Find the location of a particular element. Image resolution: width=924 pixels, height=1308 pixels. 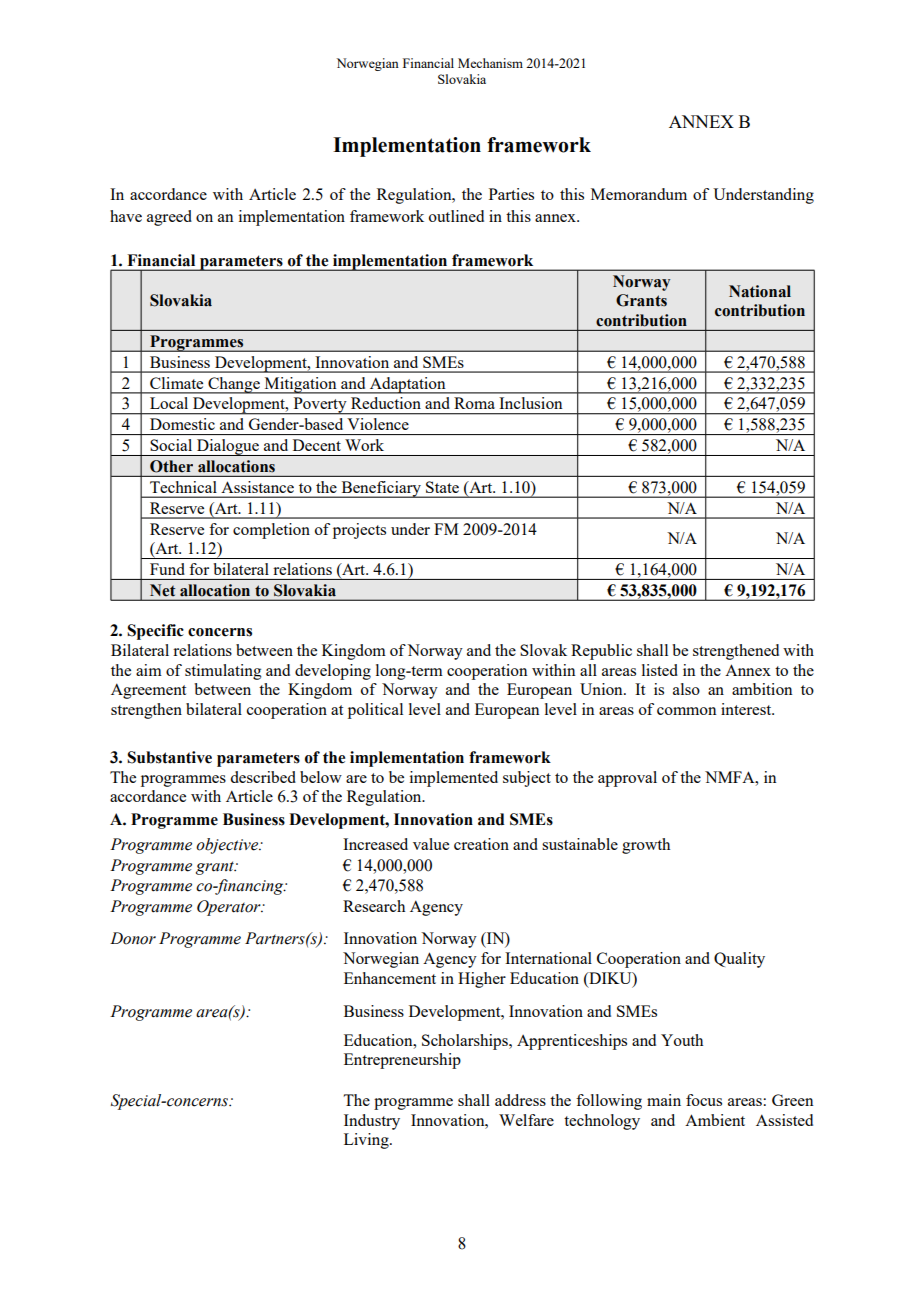

Net is located at coordinates (162, 590).
